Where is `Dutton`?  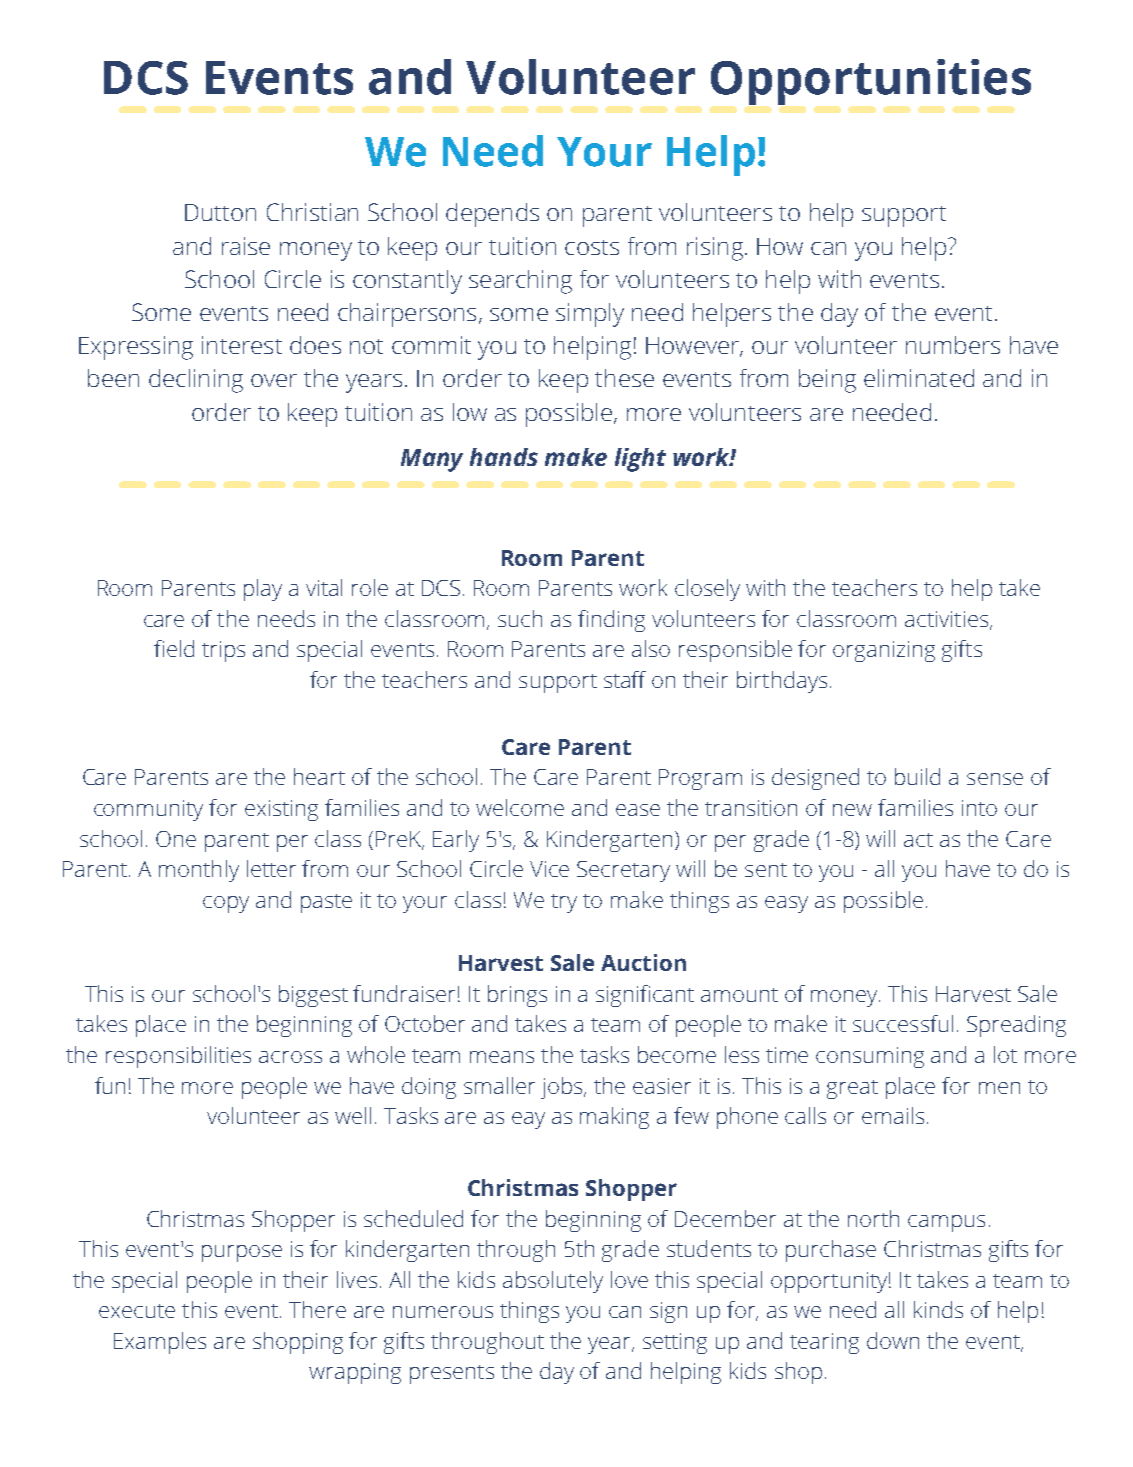 Dutton is located at coordinates (220, 212).
